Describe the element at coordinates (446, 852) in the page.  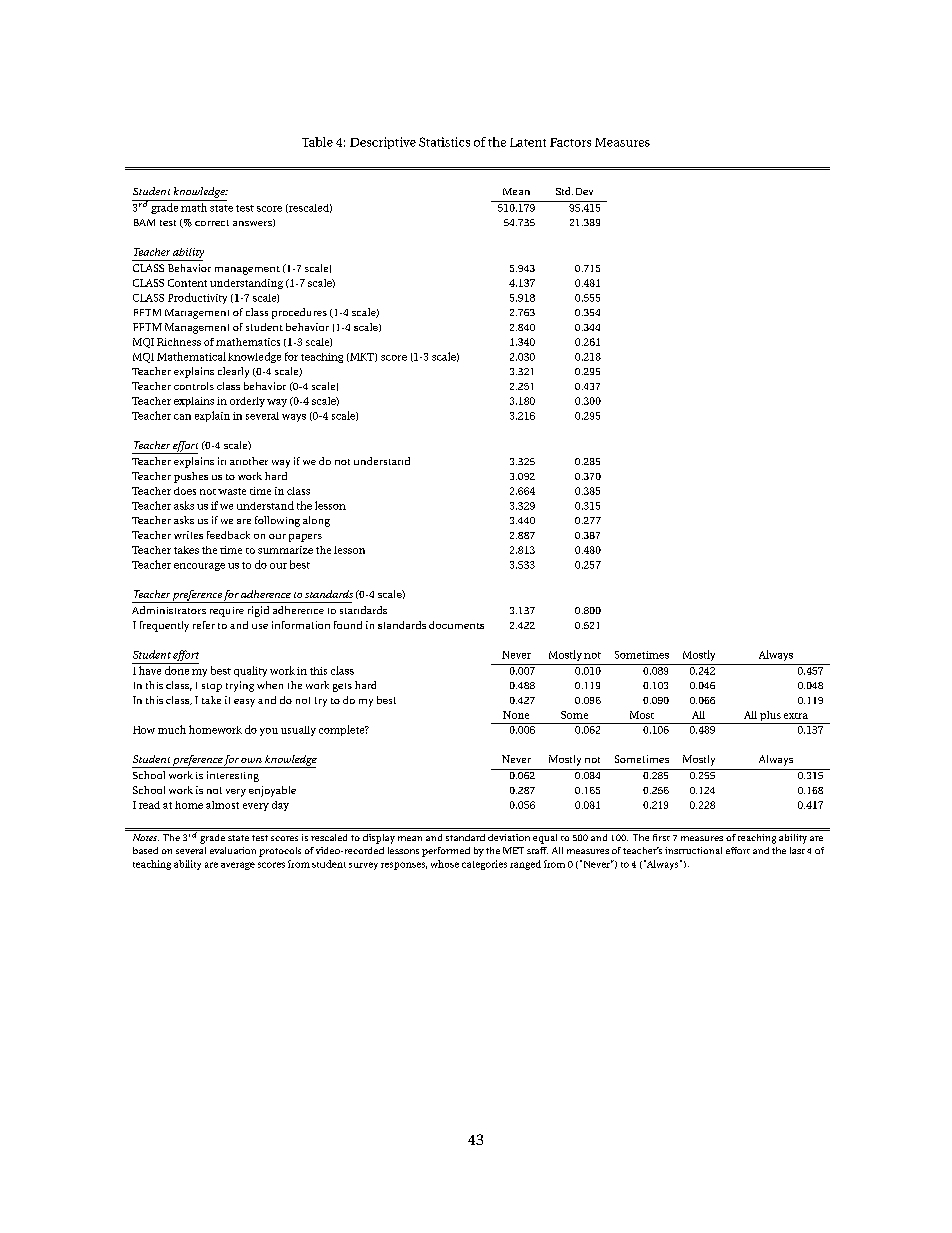
I see `performed` at that location.
